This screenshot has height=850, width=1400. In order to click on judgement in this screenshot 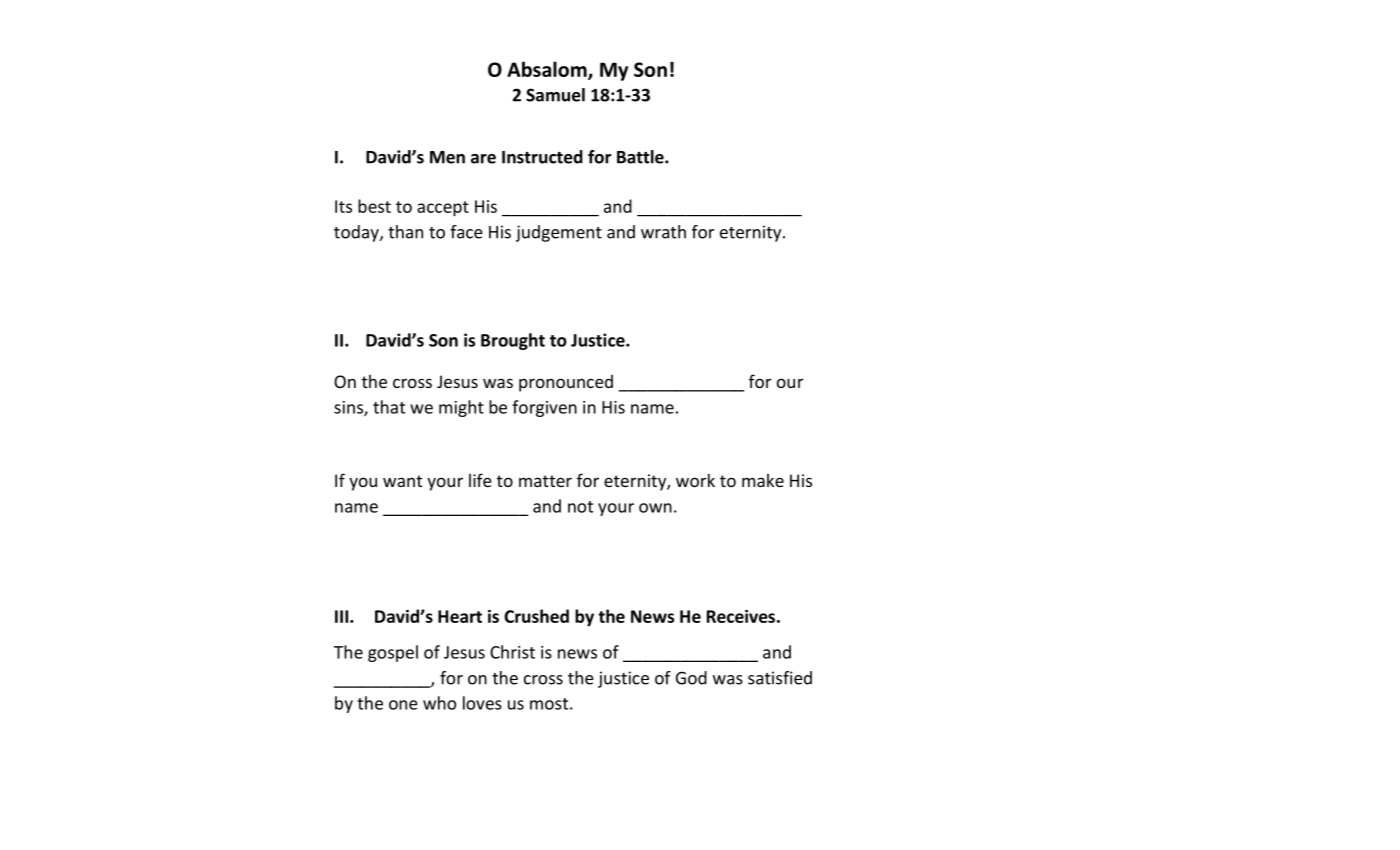, I will do `click(559, 233)`.
